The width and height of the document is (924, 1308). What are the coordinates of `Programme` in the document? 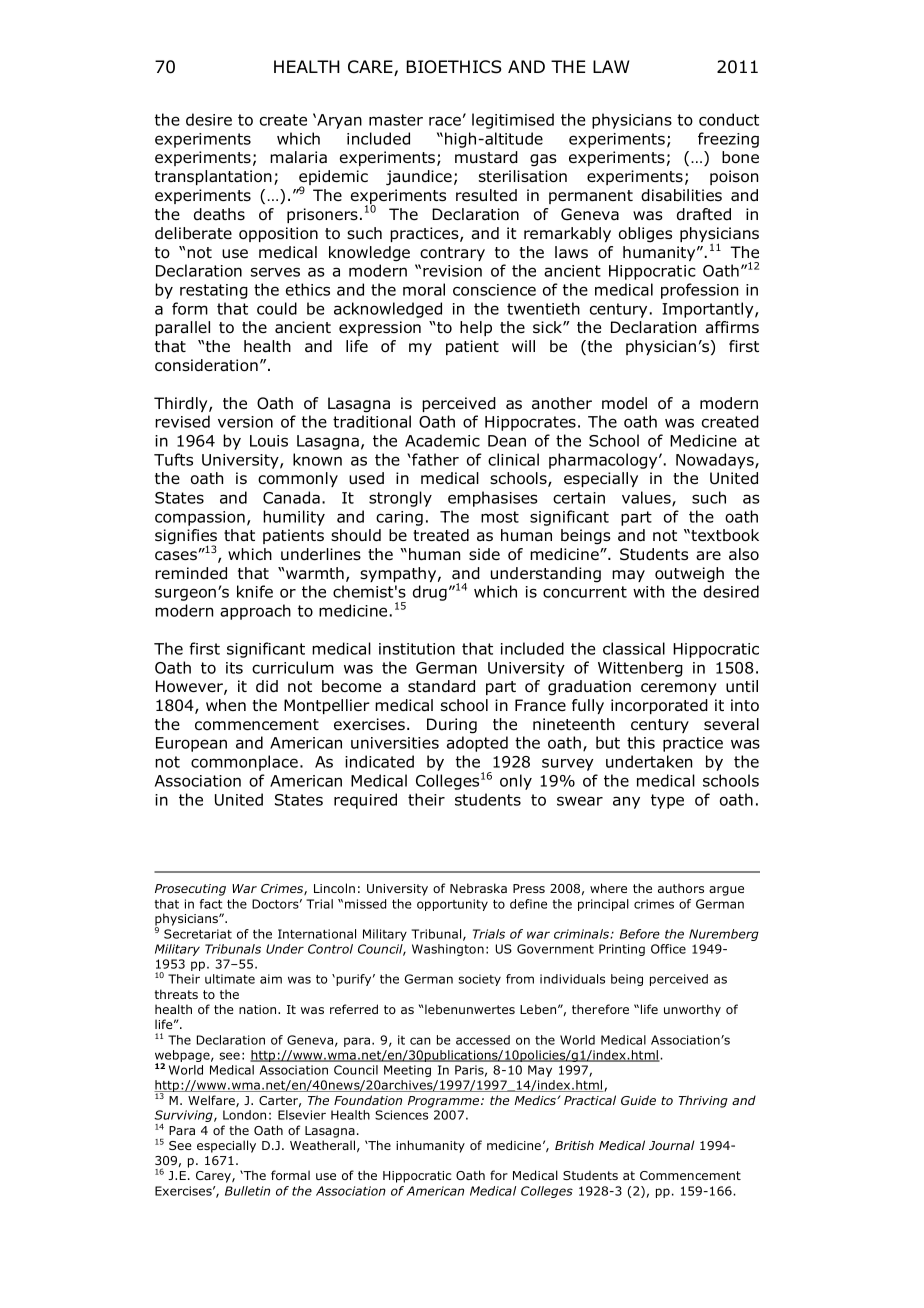 It's located at (445, 1102).
